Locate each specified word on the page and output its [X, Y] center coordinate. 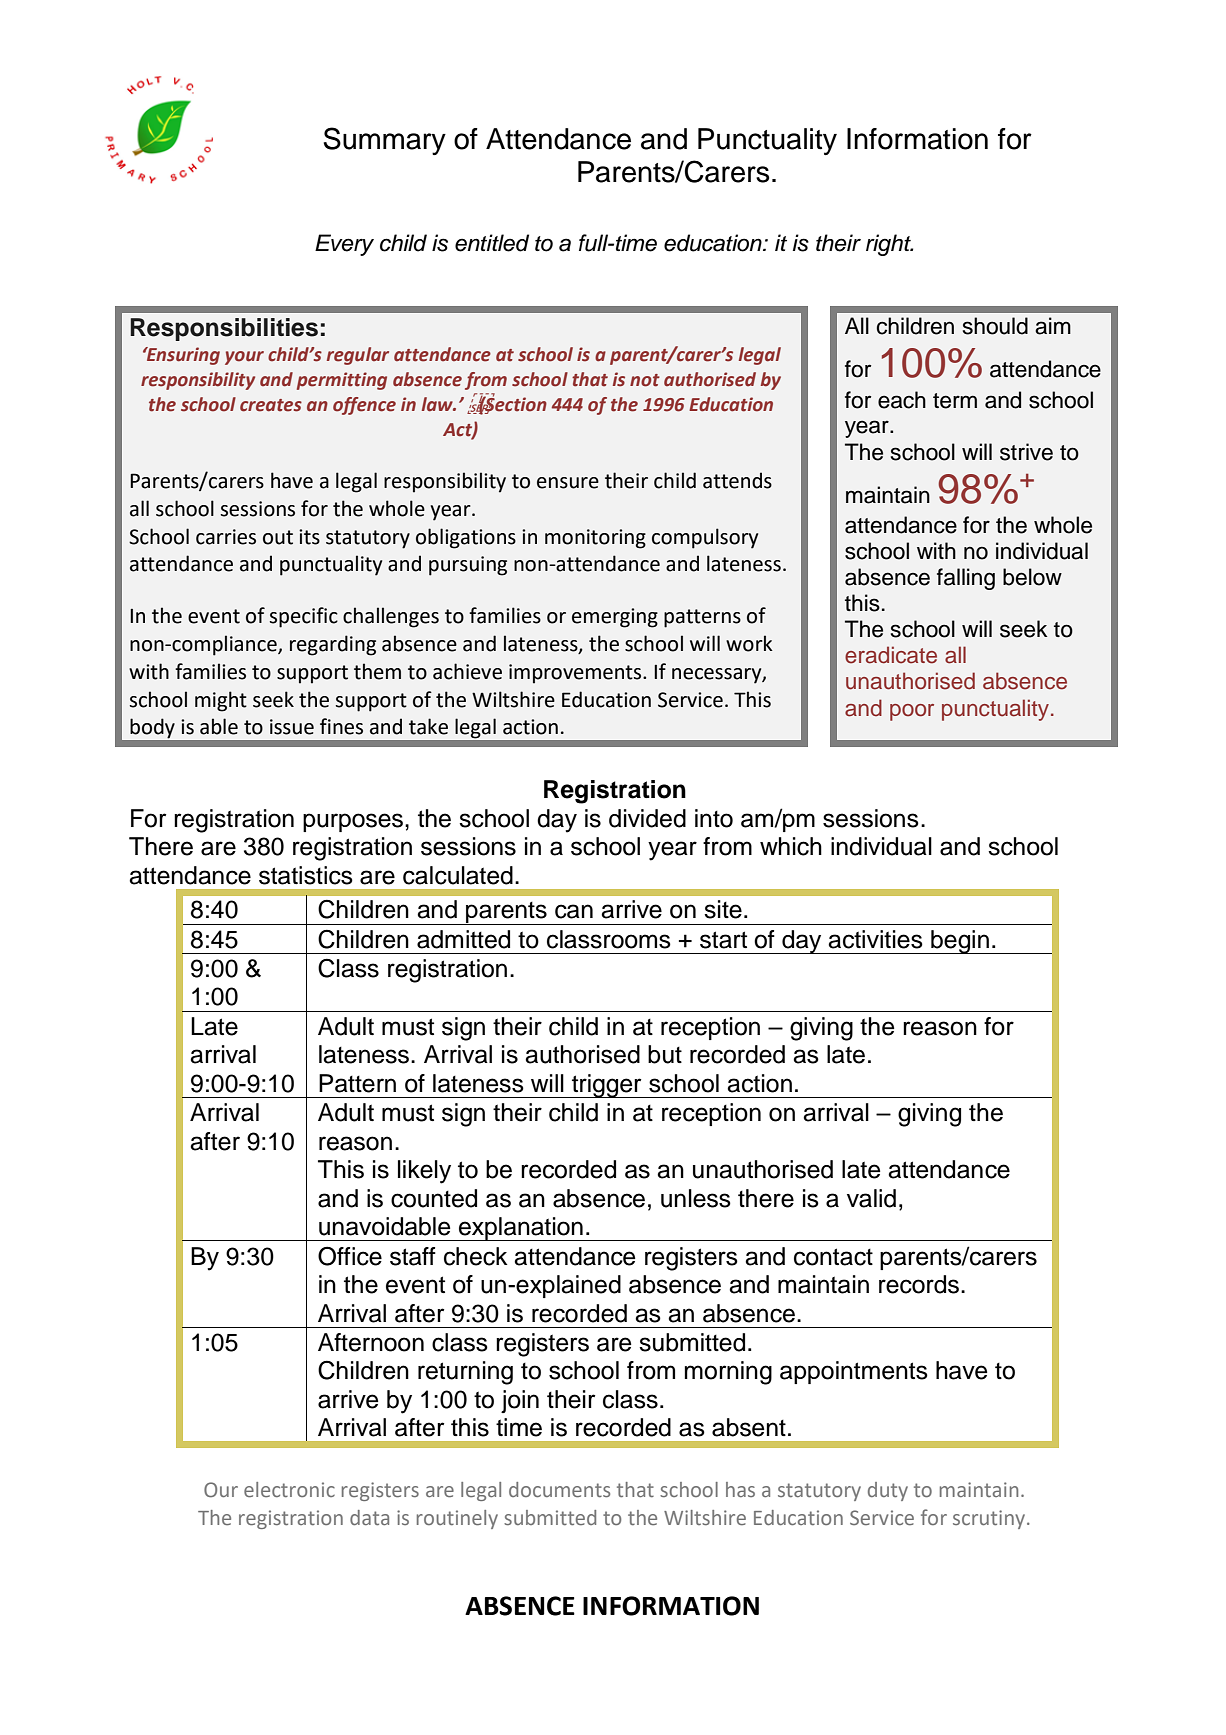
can [574, 911]
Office [350, 1256]
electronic [289, 1489]
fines [341, 726]
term [955, 401]
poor [912, 712]
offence [364, 406]
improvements [576, 674]
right [889, 245]
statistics [306, 875]
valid [871, 1198]
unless [696, 1198]
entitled [492, 243]
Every [344, 245]
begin [960, 942]
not [645, 380]
